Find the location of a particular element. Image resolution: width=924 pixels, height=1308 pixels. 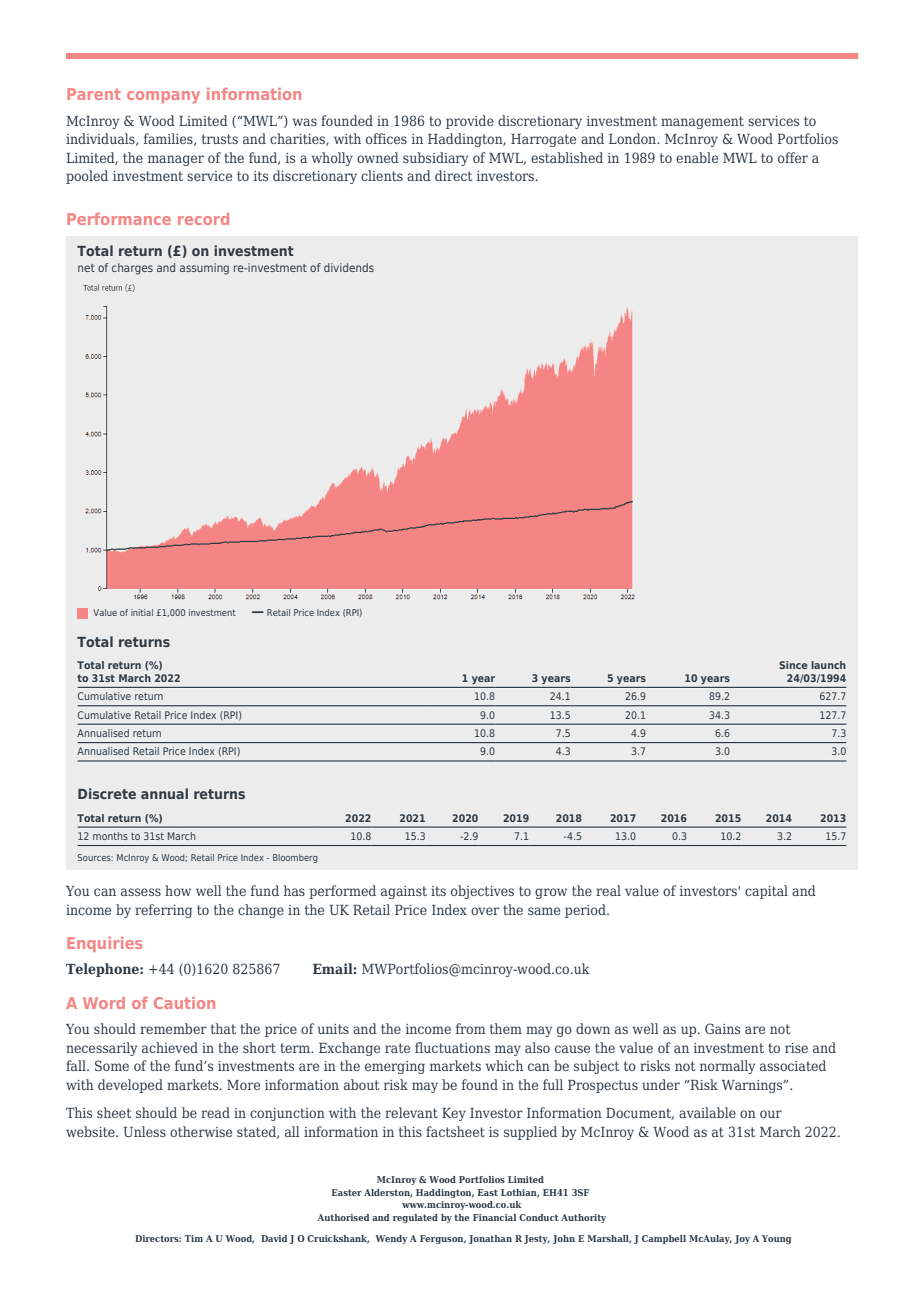

company is located at coordinates (163, 97).
